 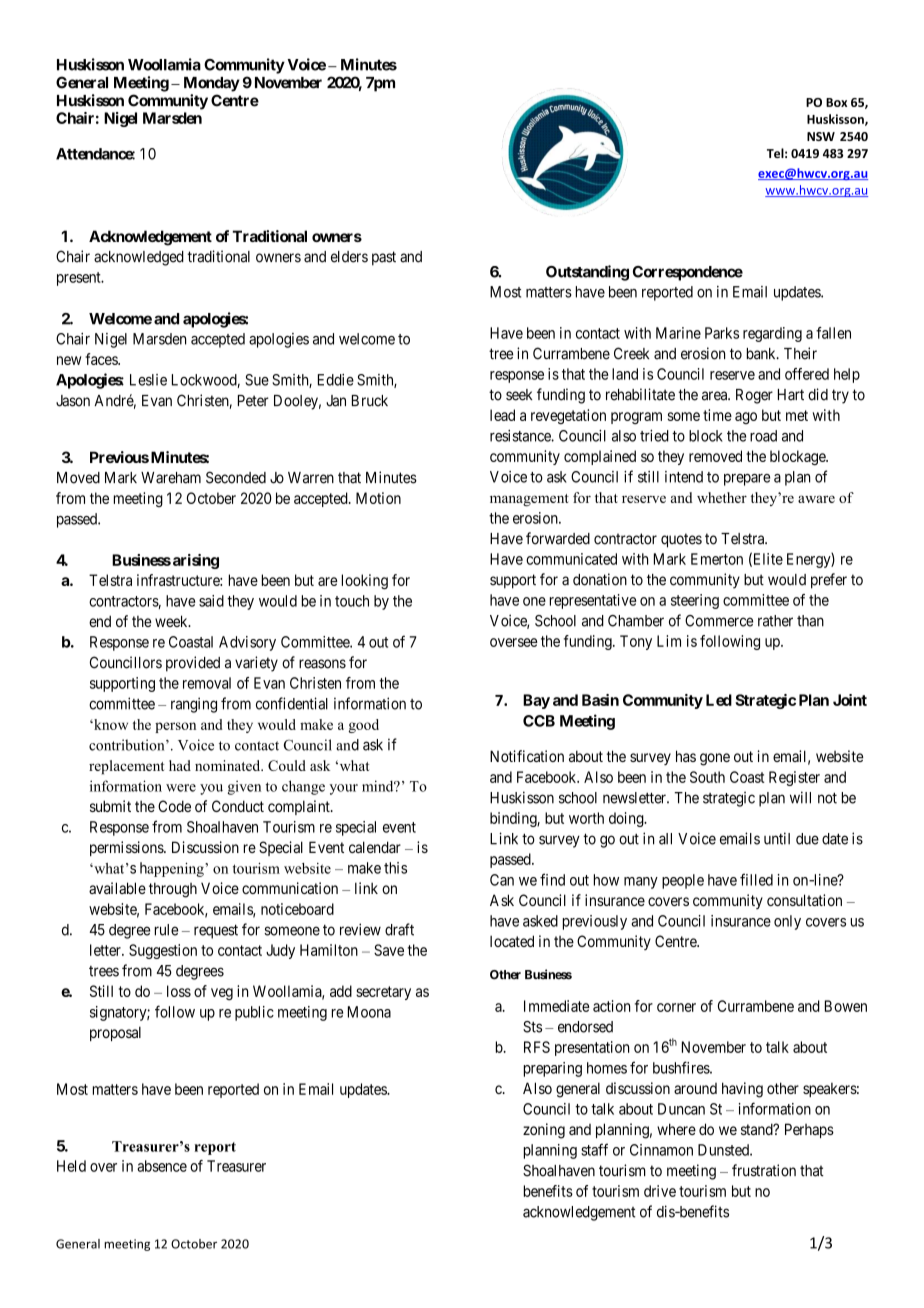 I want to click on absence, so click(x=162, y=1166).
